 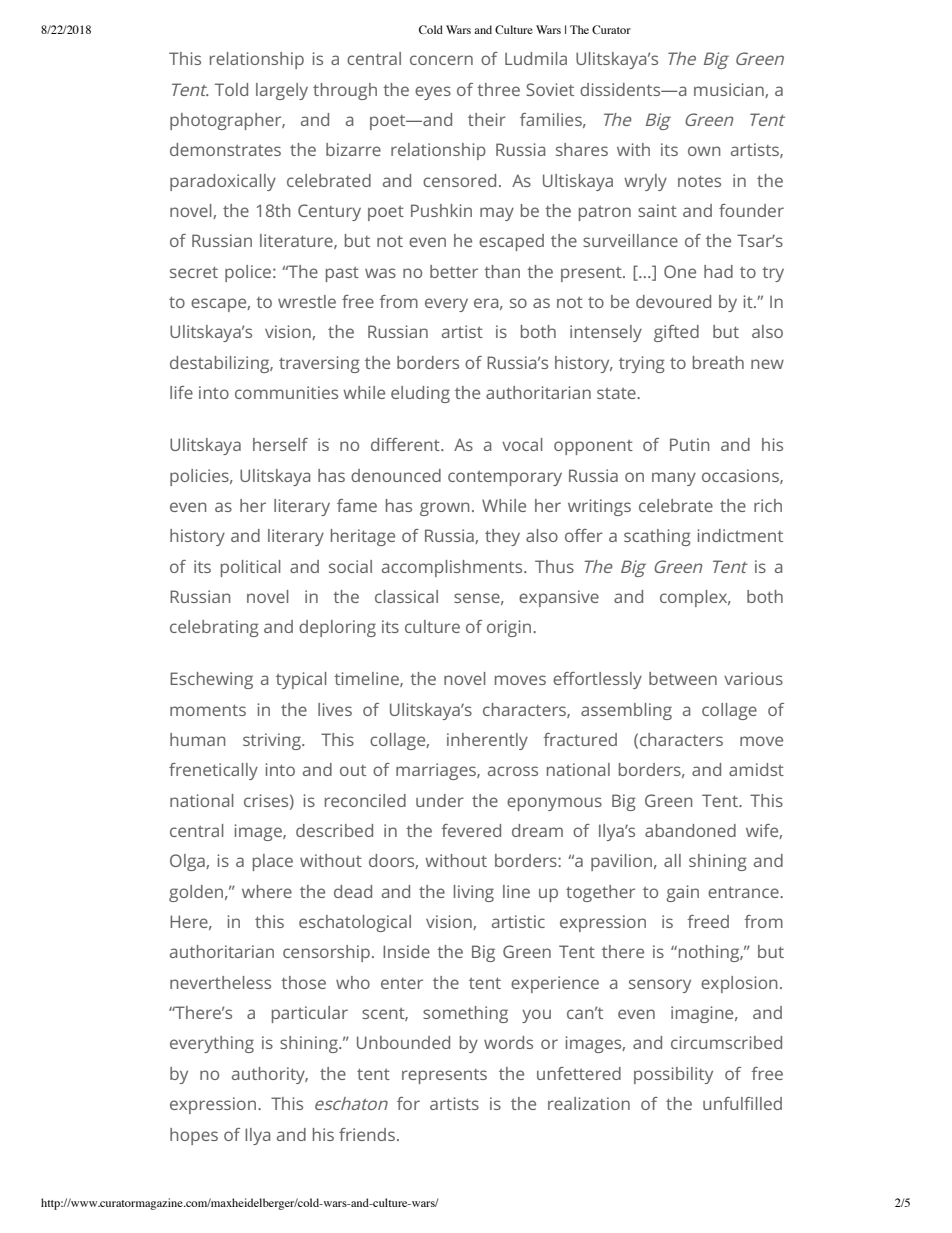 I want to click on eluding, so click(x=420, y=394).
